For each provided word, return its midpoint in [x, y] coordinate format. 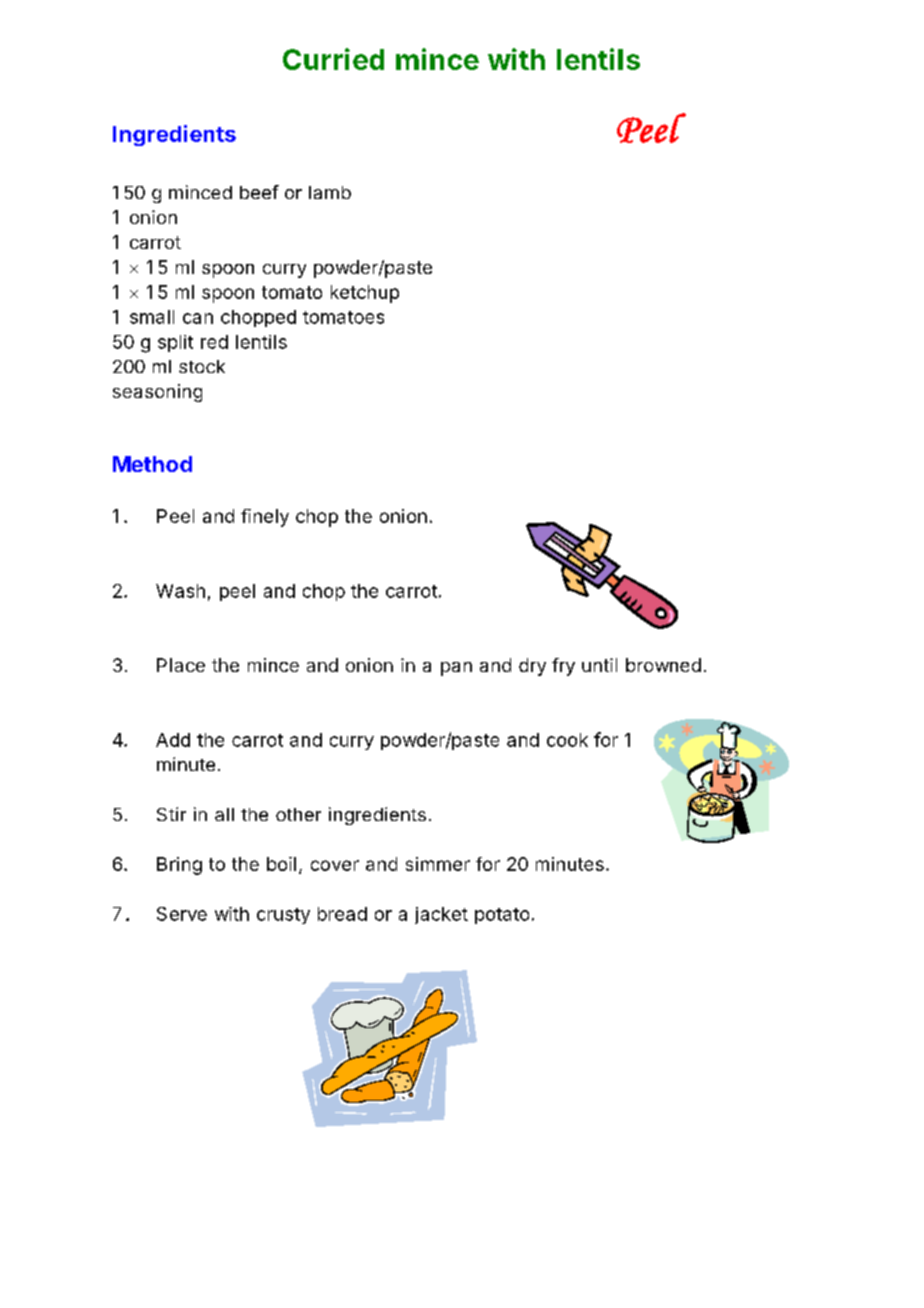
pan [456, 669]
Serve [182, 914]
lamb [330, 192]
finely [265, 518]
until [599, 665]
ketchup [365, 294]
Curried [333, 59]
